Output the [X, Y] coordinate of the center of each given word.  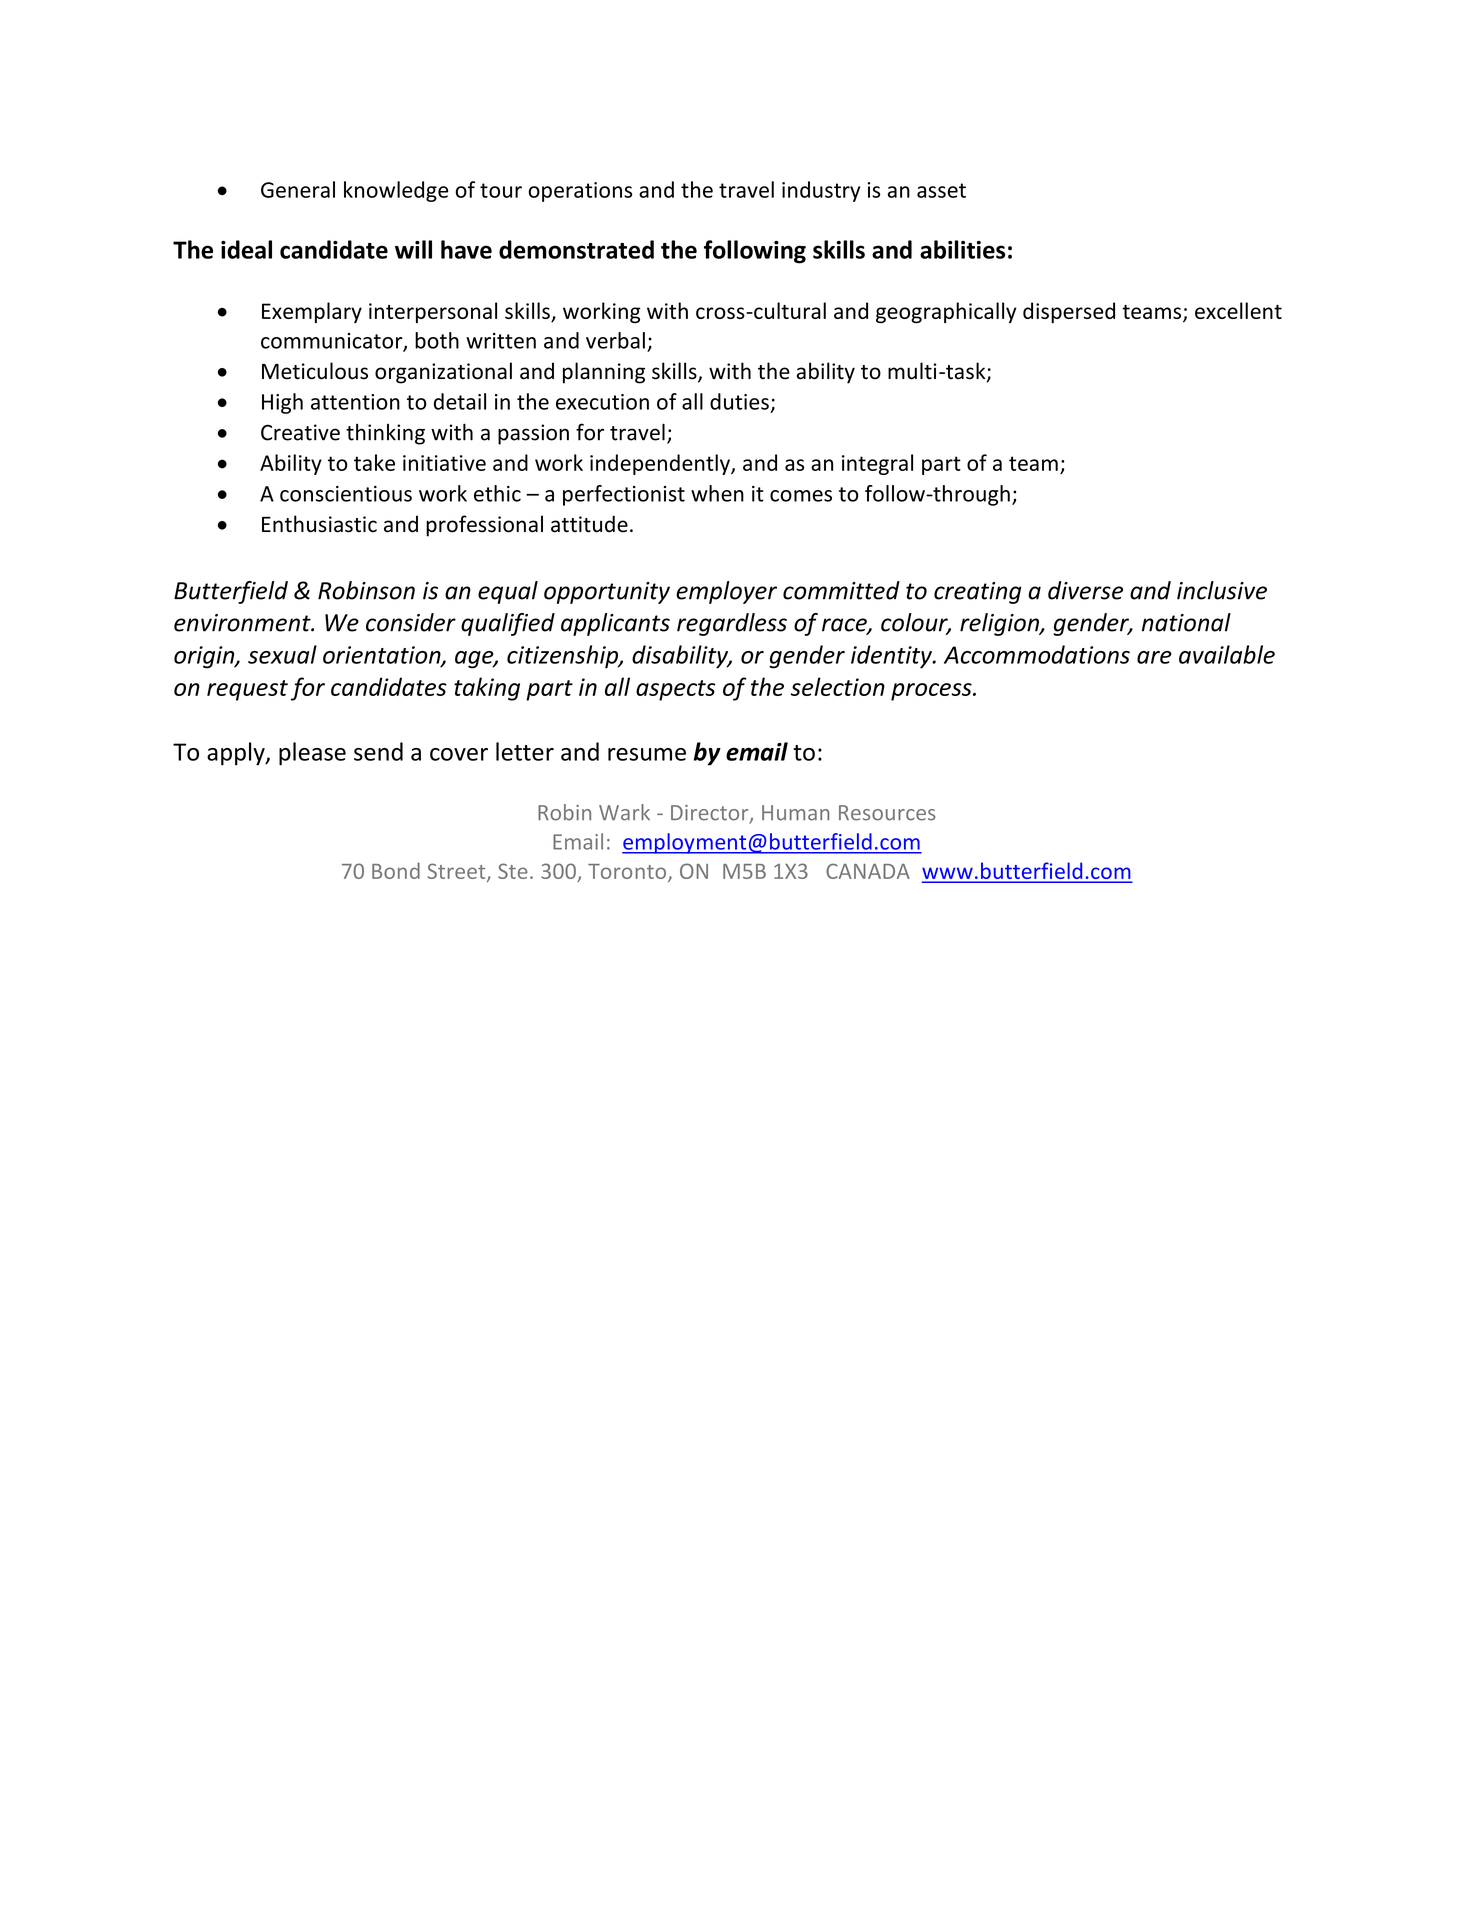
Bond [396, 870]
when [717, 493]
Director [711, 814]
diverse [1085, 590]
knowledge [396, 191]
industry [821, 191]
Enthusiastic [319, 524]
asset [941, 190]
